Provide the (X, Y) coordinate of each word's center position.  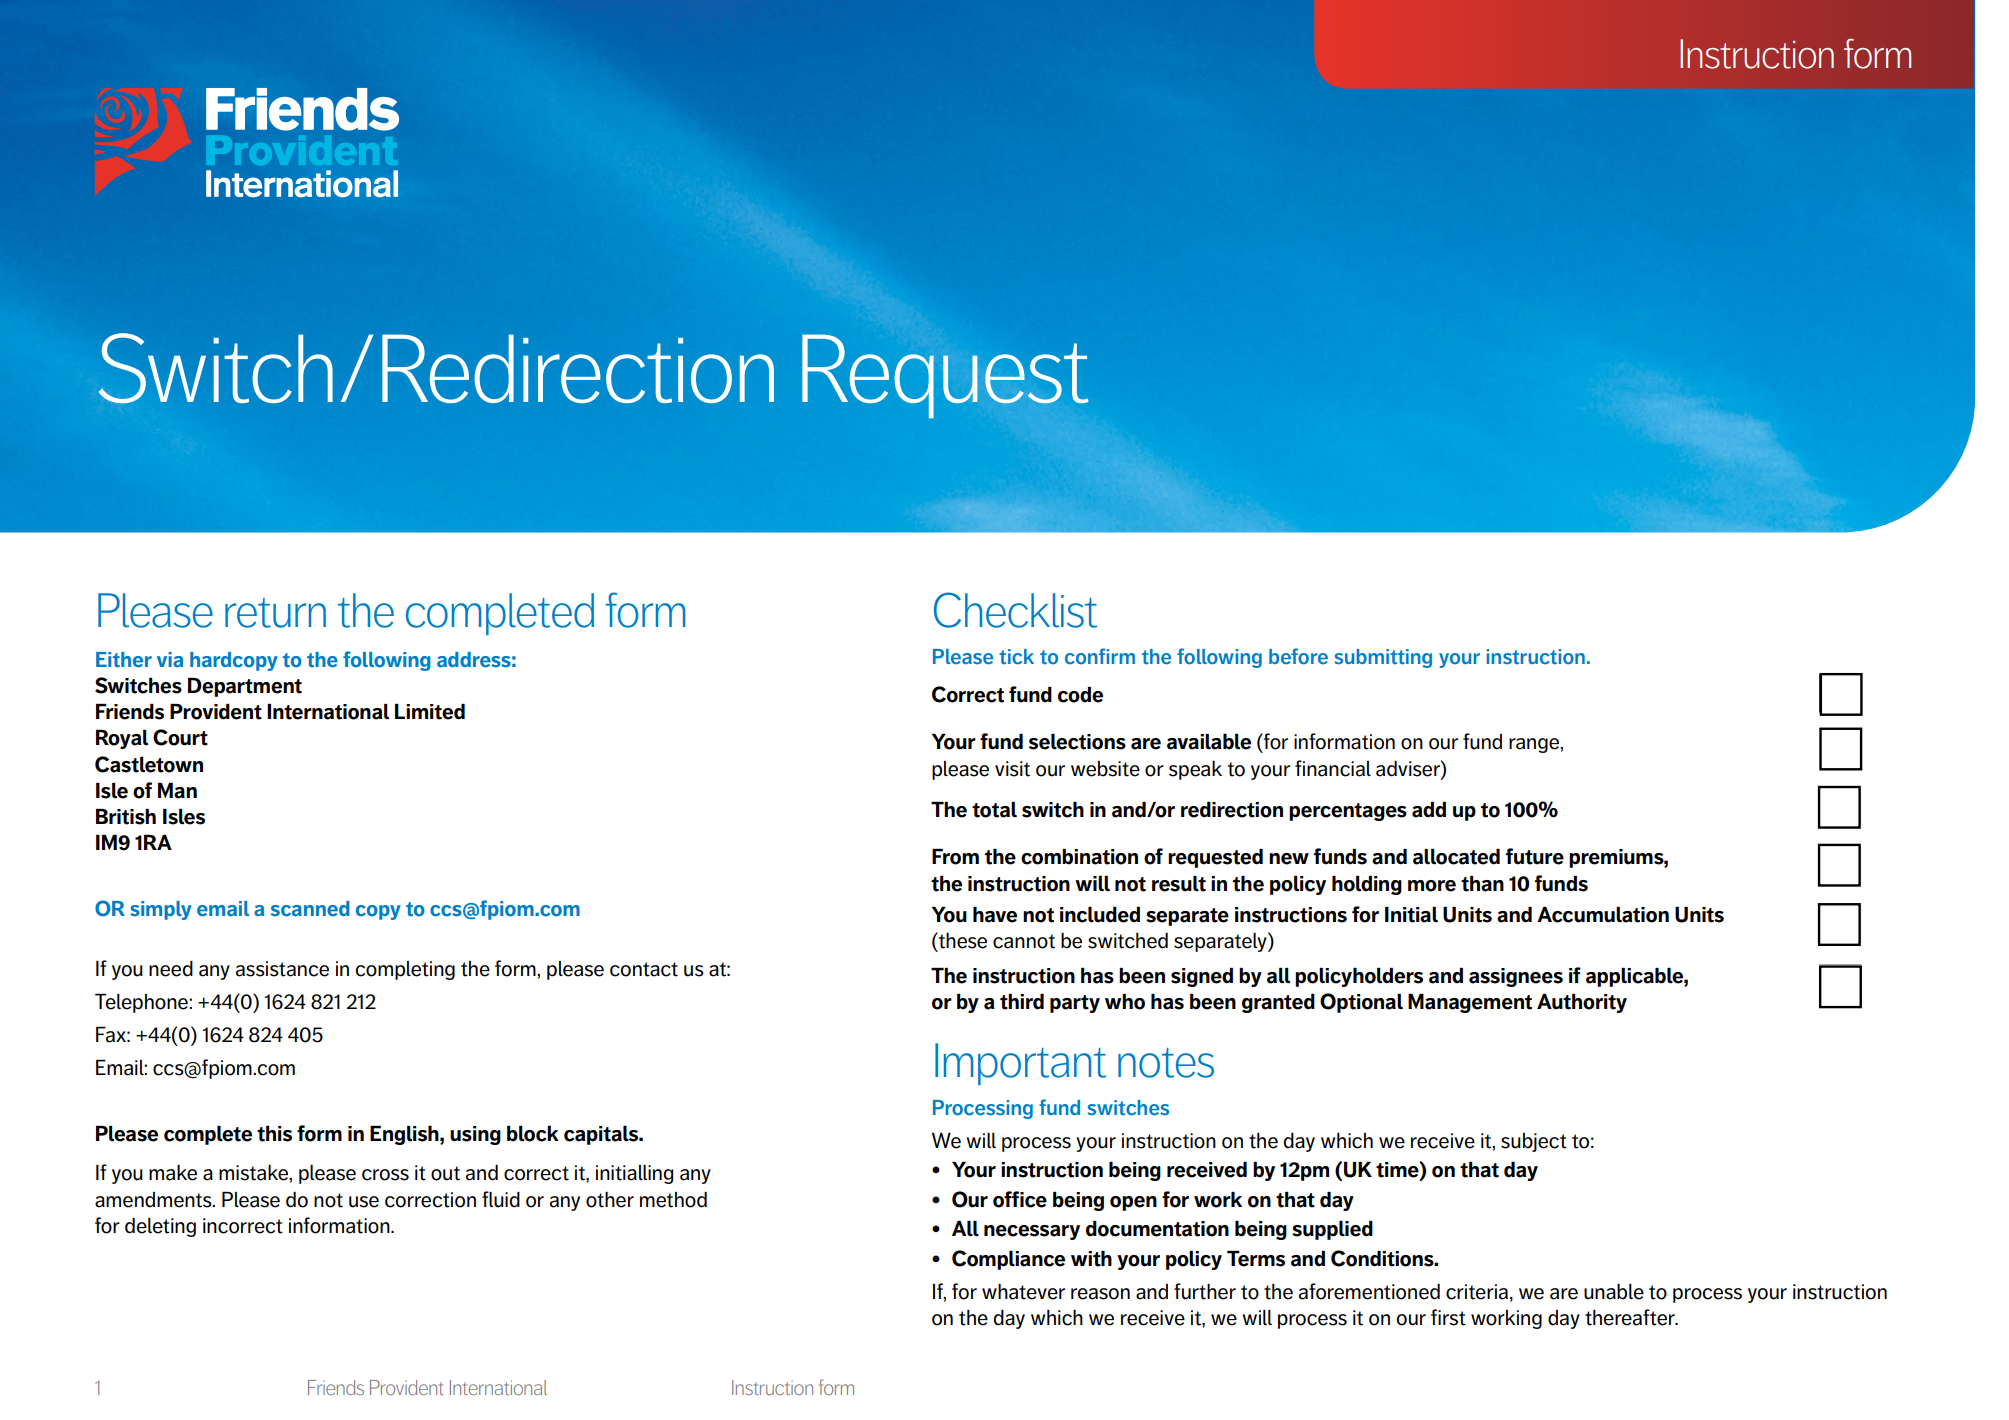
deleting (160, 1227)
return (275, 613)
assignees (1516, 977)
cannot (1024, 941)
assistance (282, 969)
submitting (1383, 658)
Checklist (1015, 610)
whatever (1023, 1292)
